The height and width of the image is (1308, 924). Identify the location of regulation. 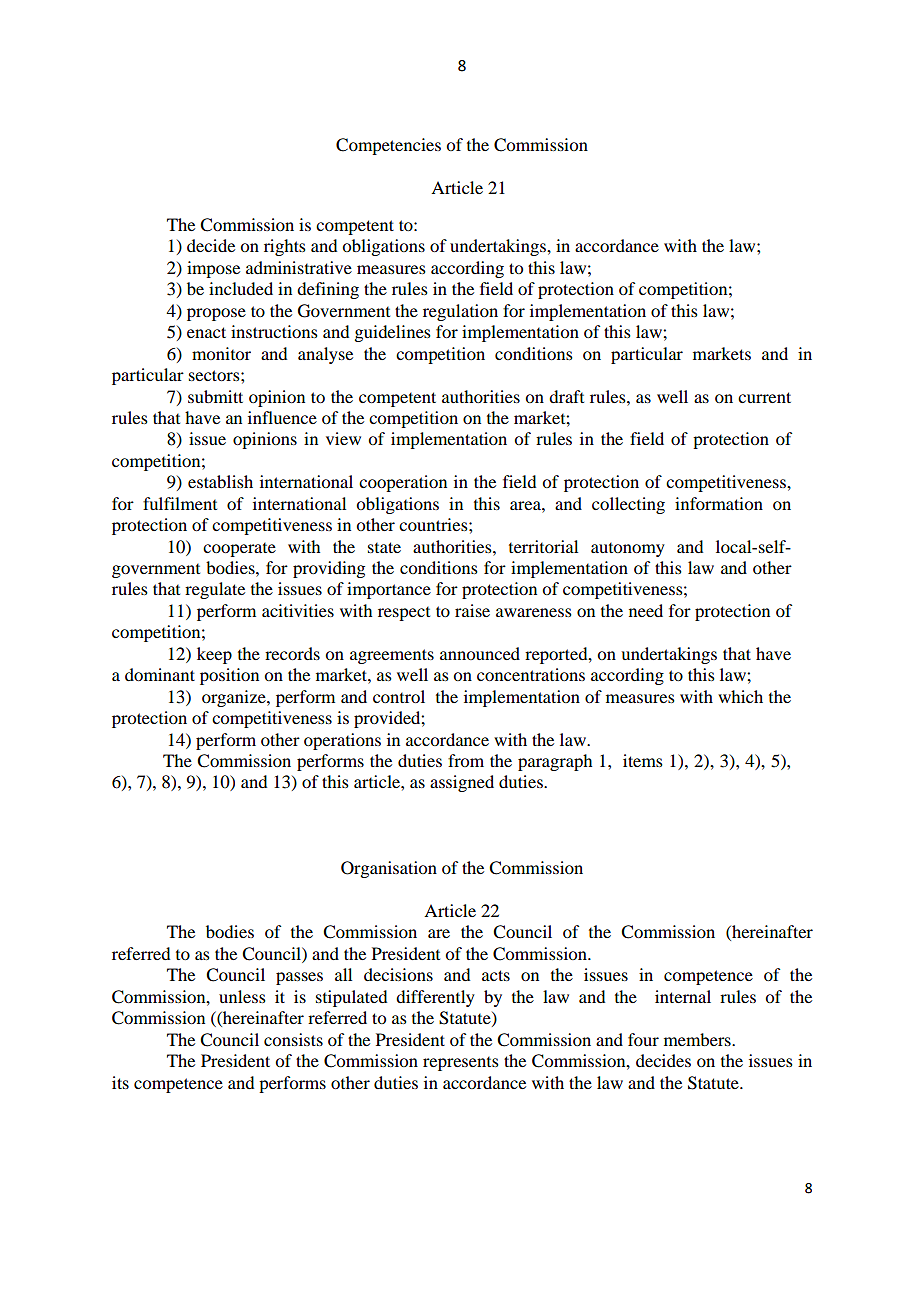
(460, 312).
